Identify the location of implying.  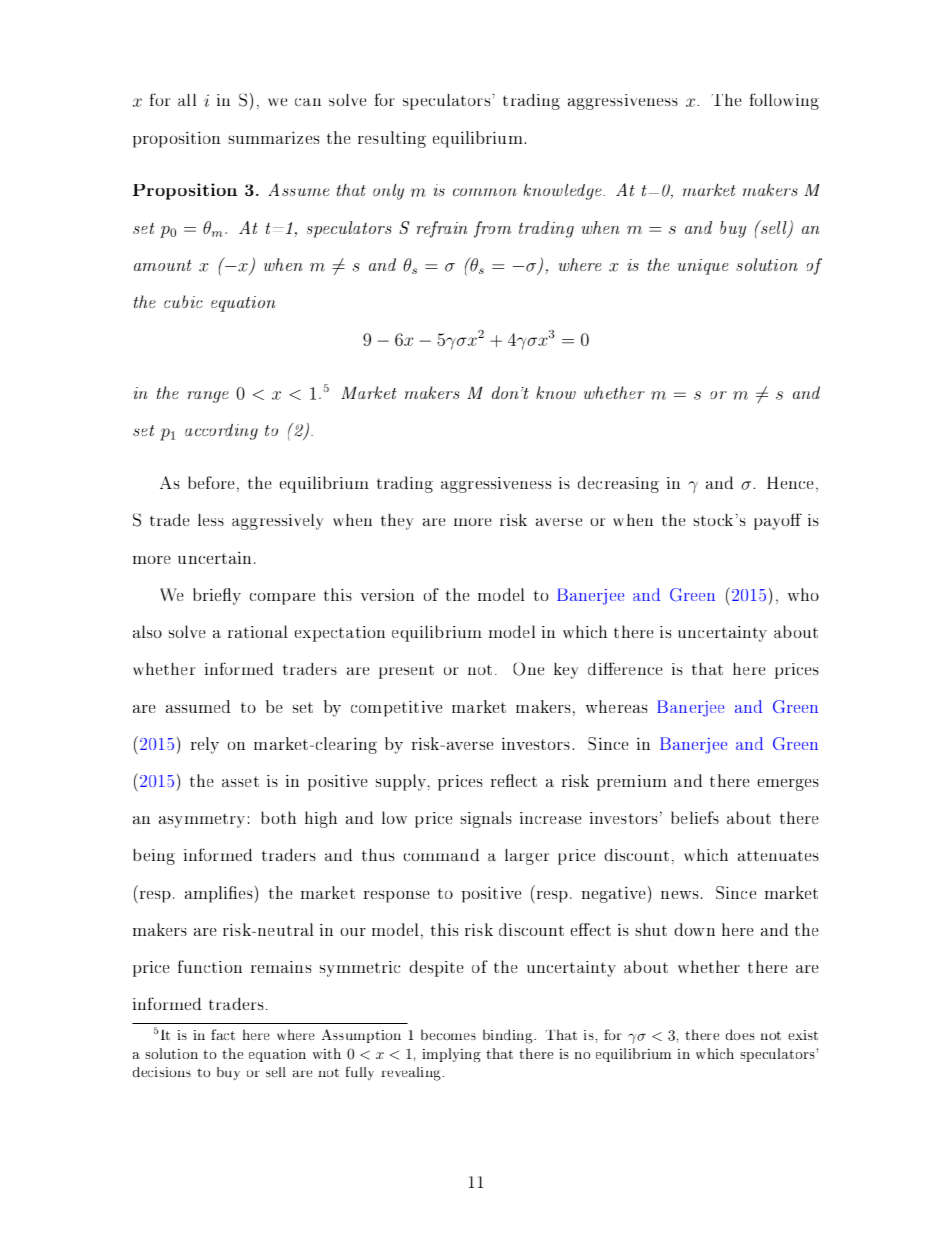
(451, 1055).
